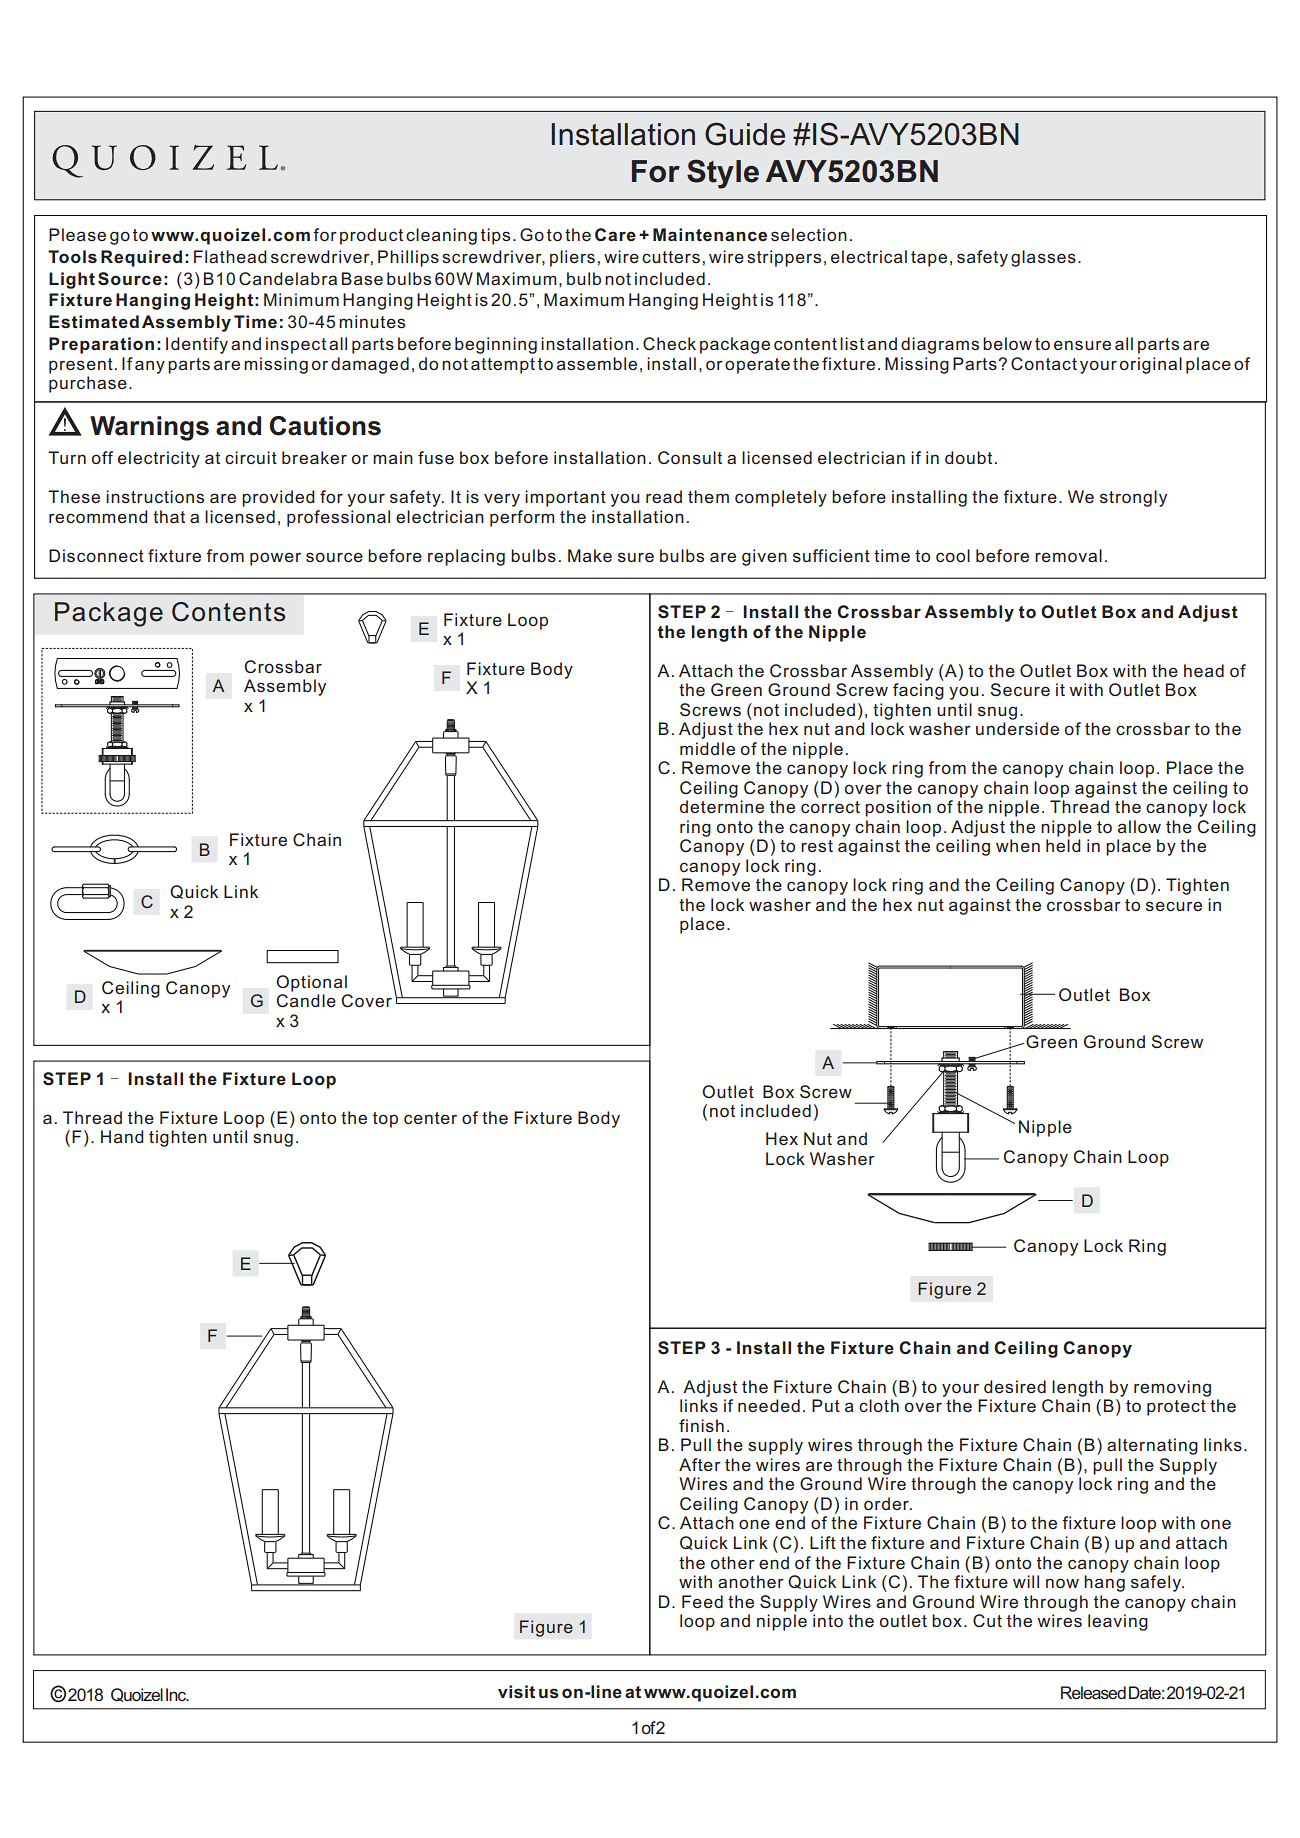 This screenshot has width=1300, height=1838. Describe the element at coordinates (430, 1118) in the screenshot. I see `center` at that location.
